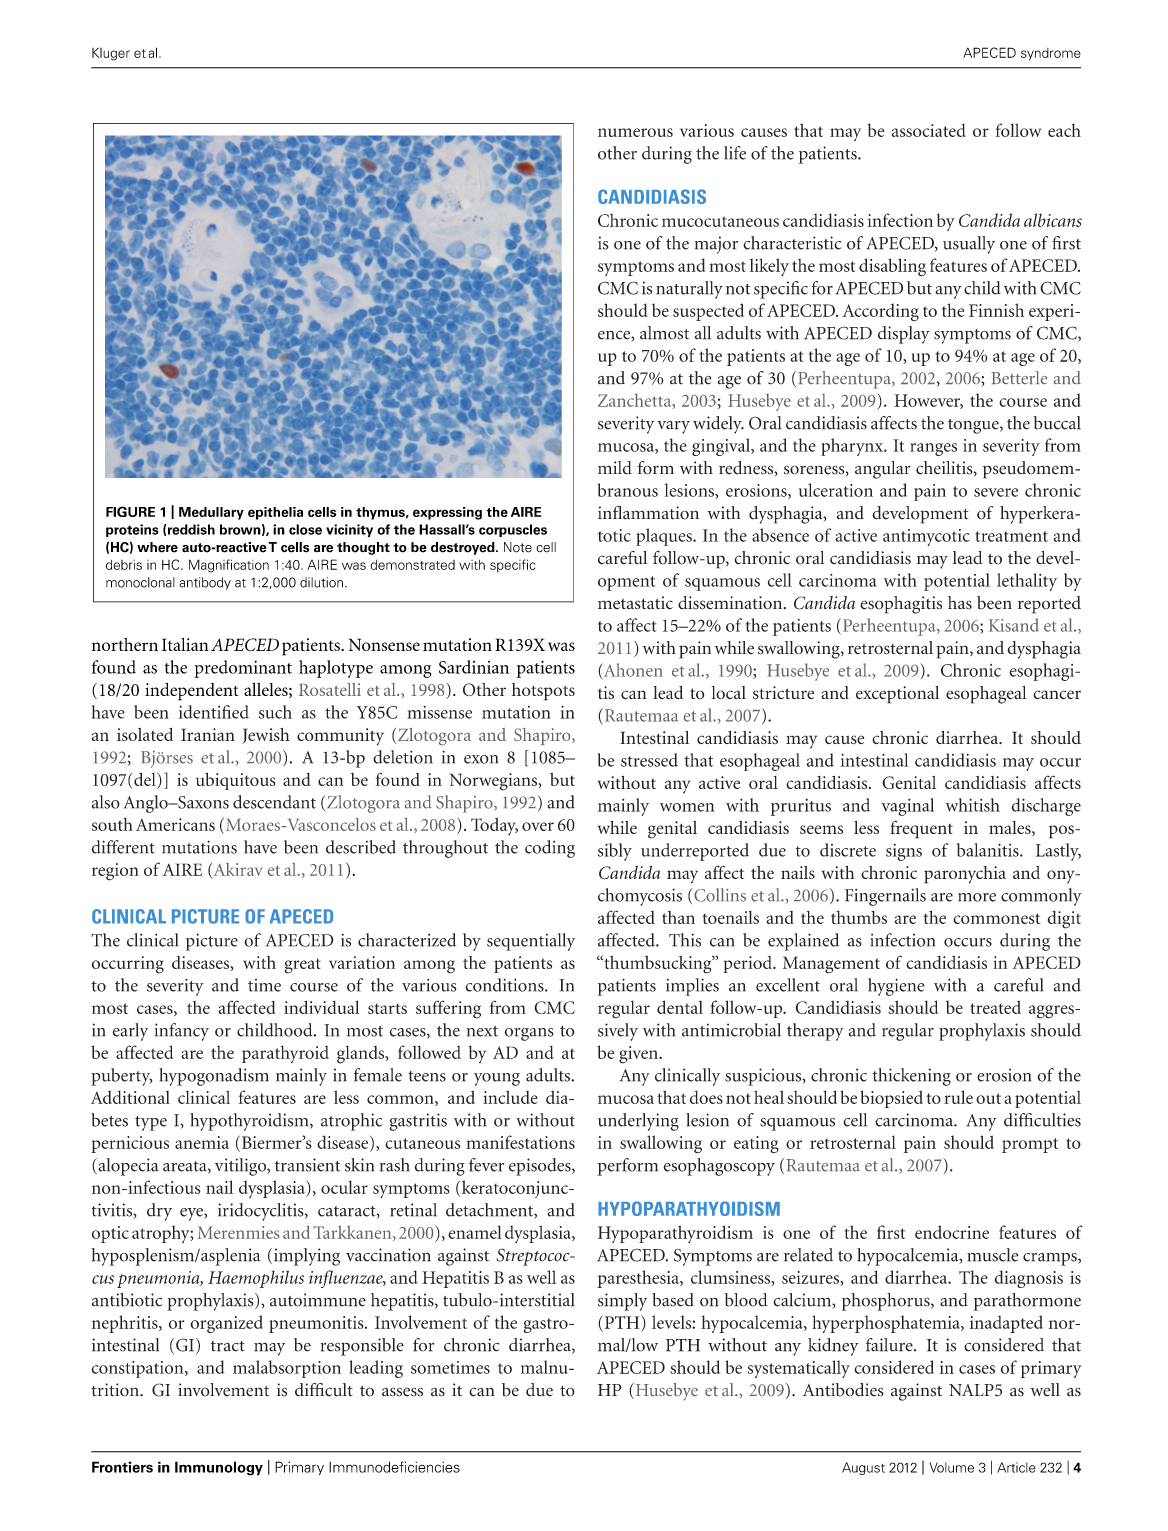 This page has height=1531, width=1168. I want to click on numerous, so click(635, 132).
